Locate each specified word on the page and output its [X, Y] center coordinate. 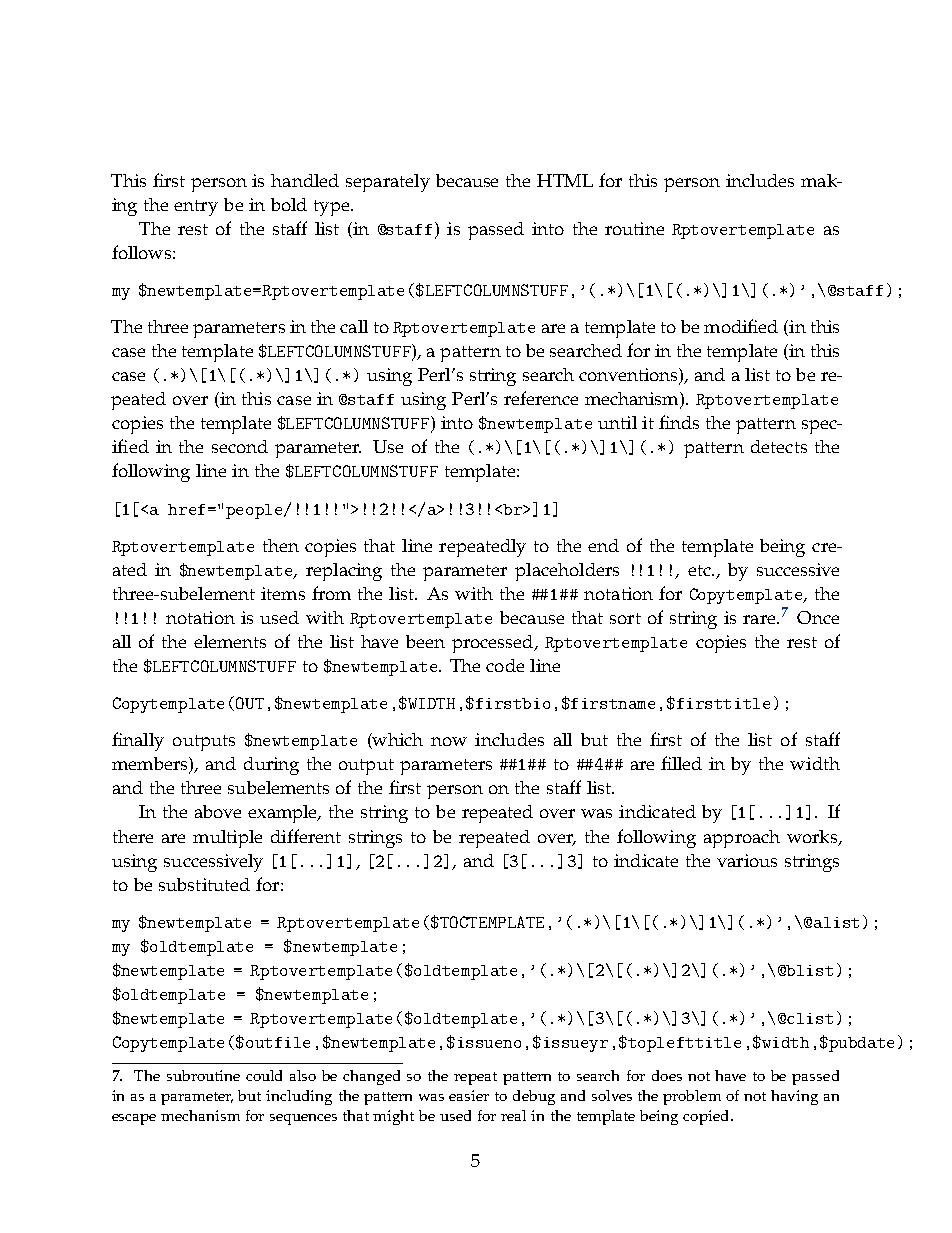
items [283, 593]
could [264, 1075]
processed [494, 644]
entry [196, 208]
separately [388, 183]
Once [818, 617]
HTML [565, 180]
